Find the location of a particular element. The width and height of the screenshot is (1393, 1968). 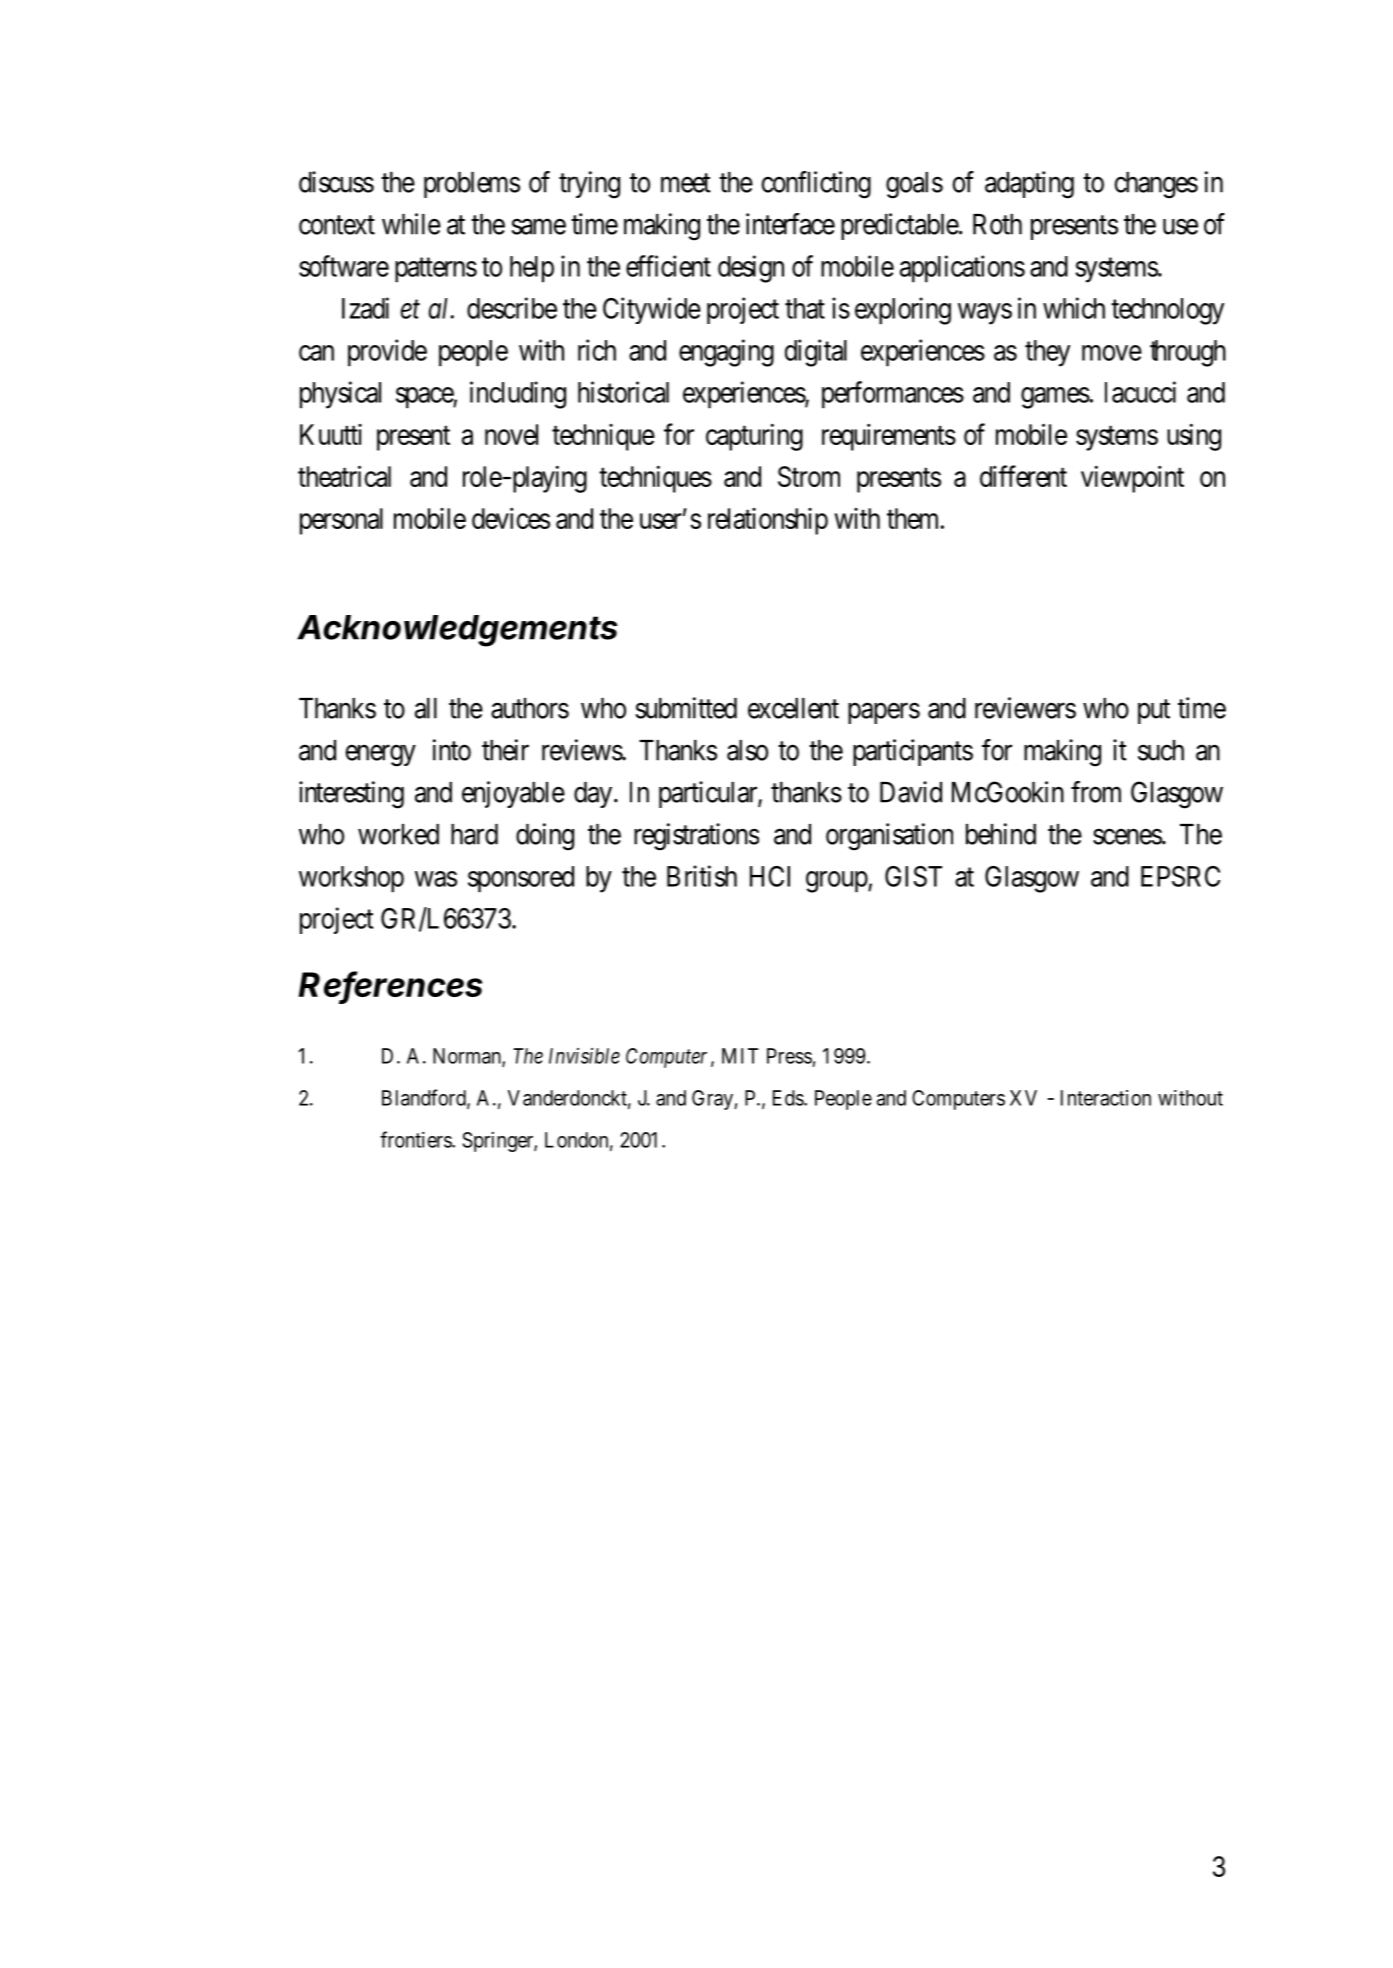

Interaction is located at coordinates (1106, 1098).
